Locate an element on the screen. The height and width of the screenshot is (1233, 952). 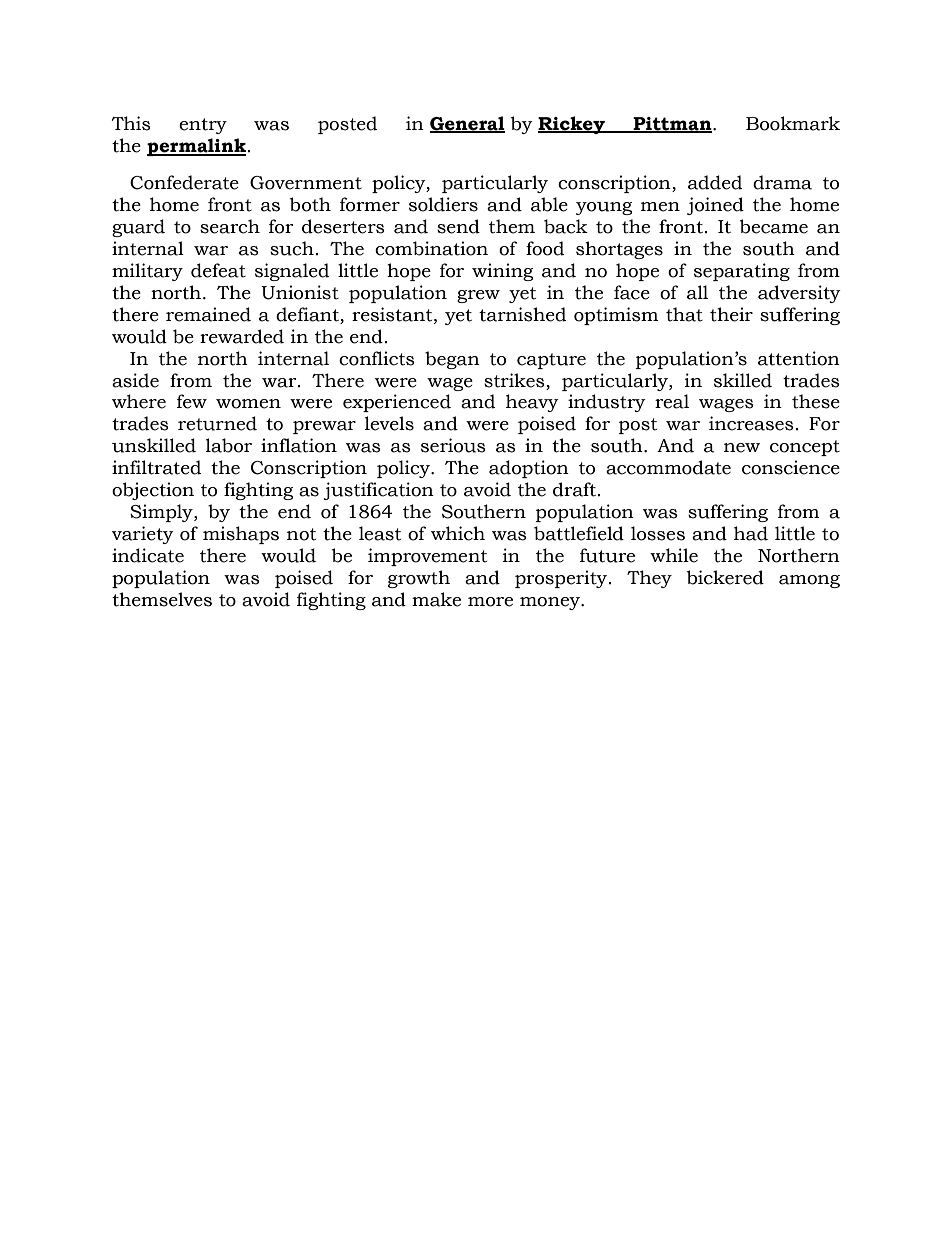
attention is located at coordinates (799, 358).
